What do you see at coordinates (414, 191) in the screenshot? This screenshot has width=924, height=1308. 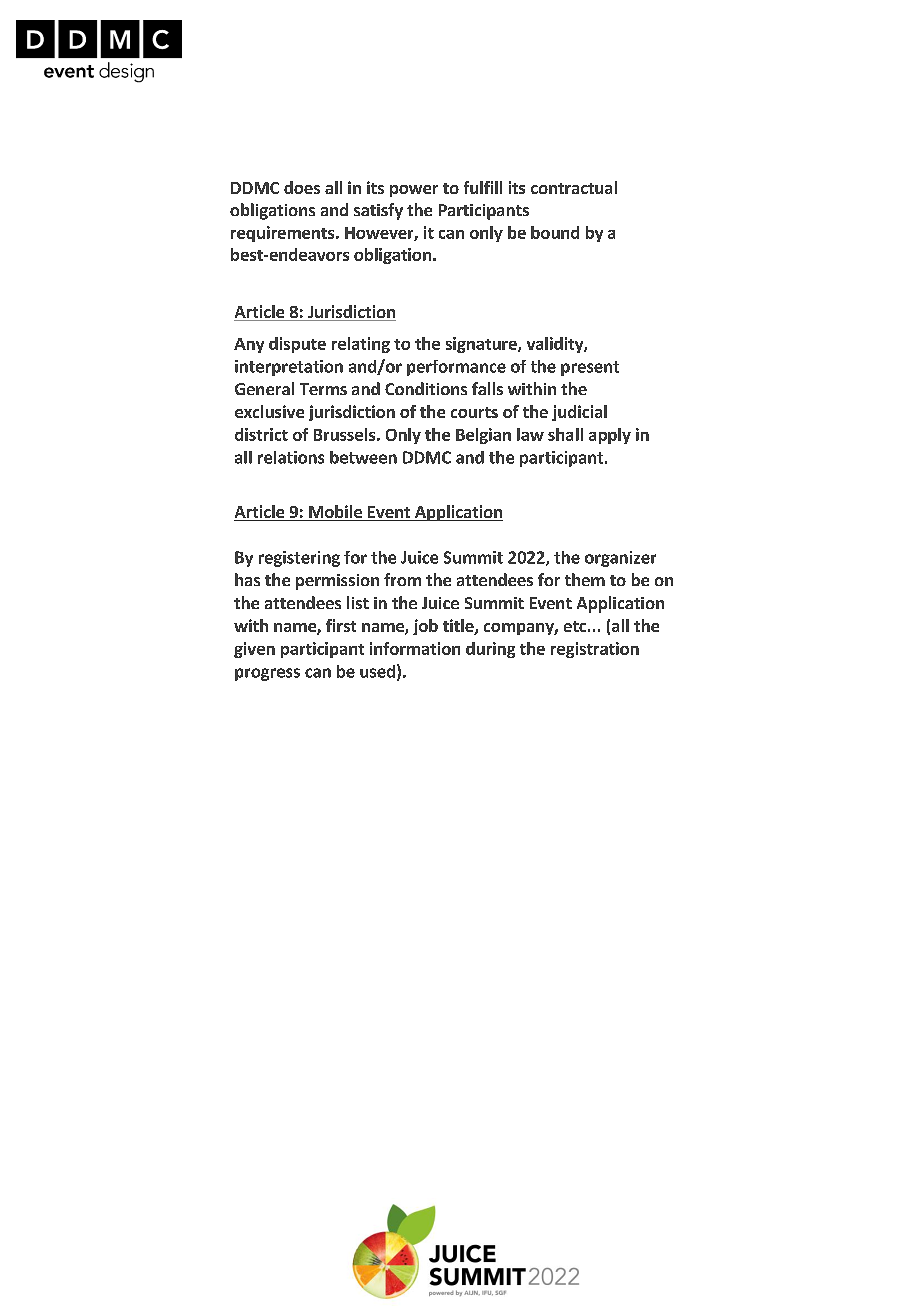 I see `power` at bounding box center [414, 191].
